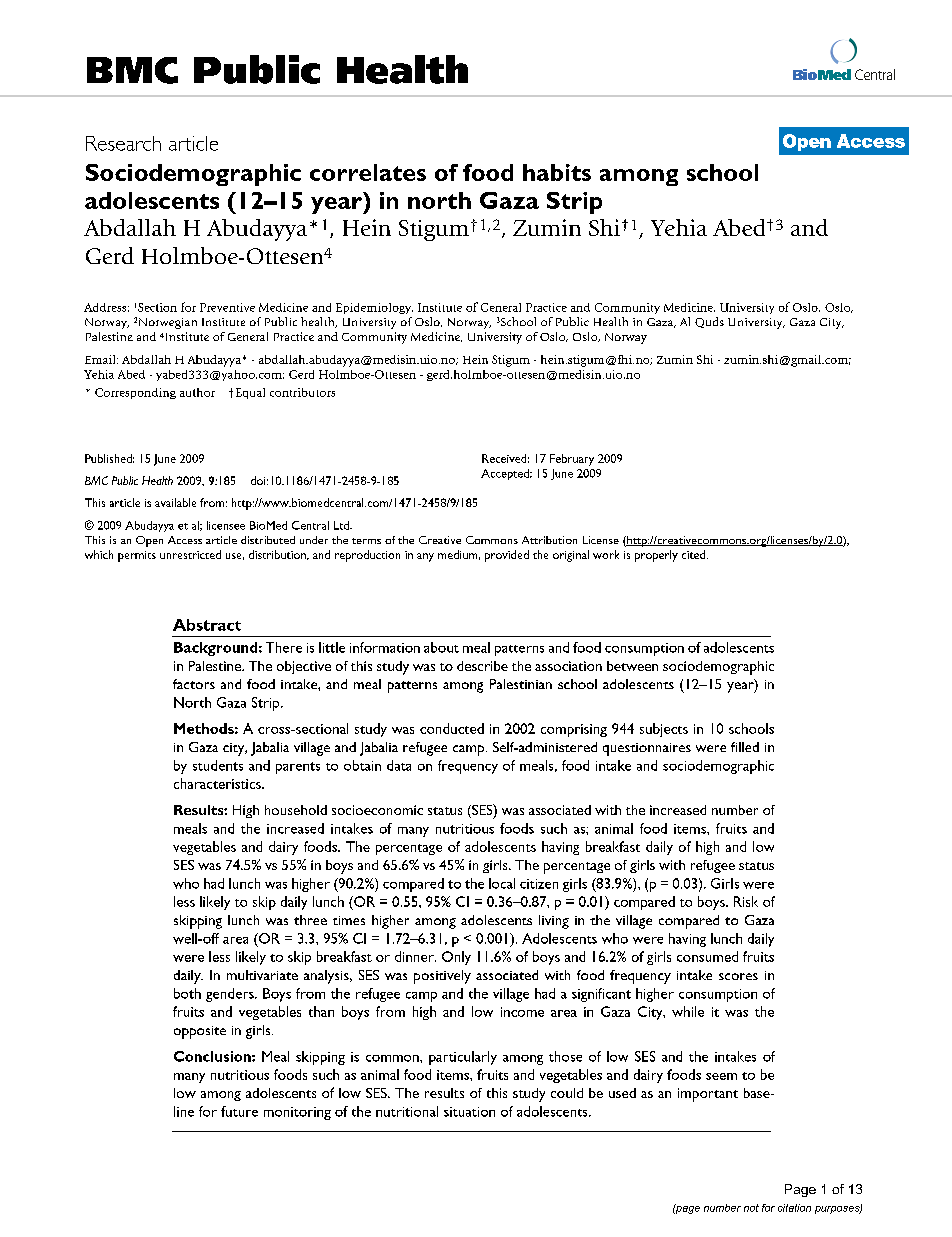 Image resolution: width=952 pixels, height=1237 pixels. Describe the element at coordinates (557, 172) in the screenshot. I see `habits` at that location.
